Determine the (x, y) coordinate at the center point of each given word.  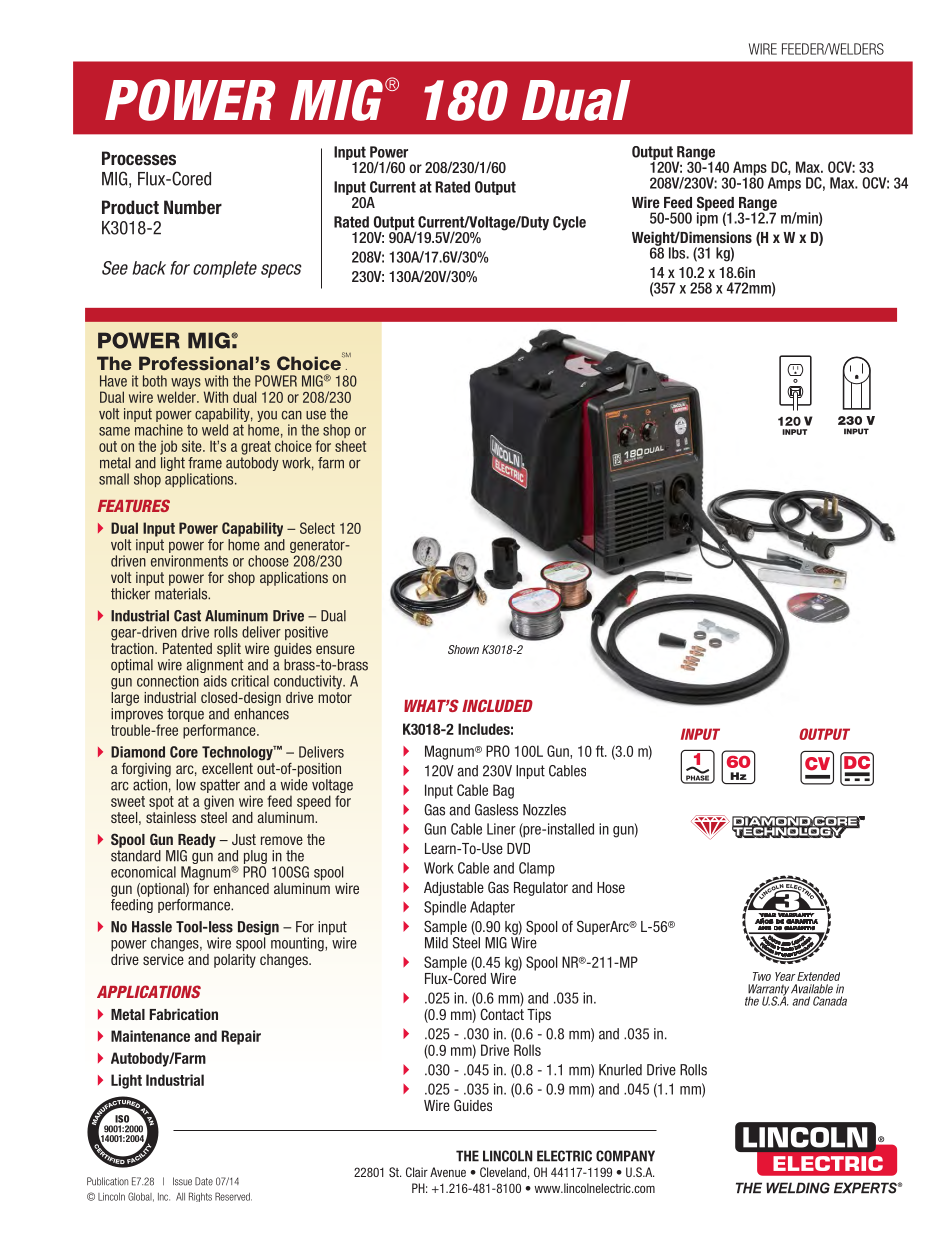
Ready (197, 841)
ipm (707, 218)
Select (317, 528)
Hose (611, 887)
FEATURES (134, 505)
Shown (463, 649)
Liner (501, 829)
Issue (182, 1181)
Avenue (448, 1172)
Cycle (569, 223)
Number (193, 207)
